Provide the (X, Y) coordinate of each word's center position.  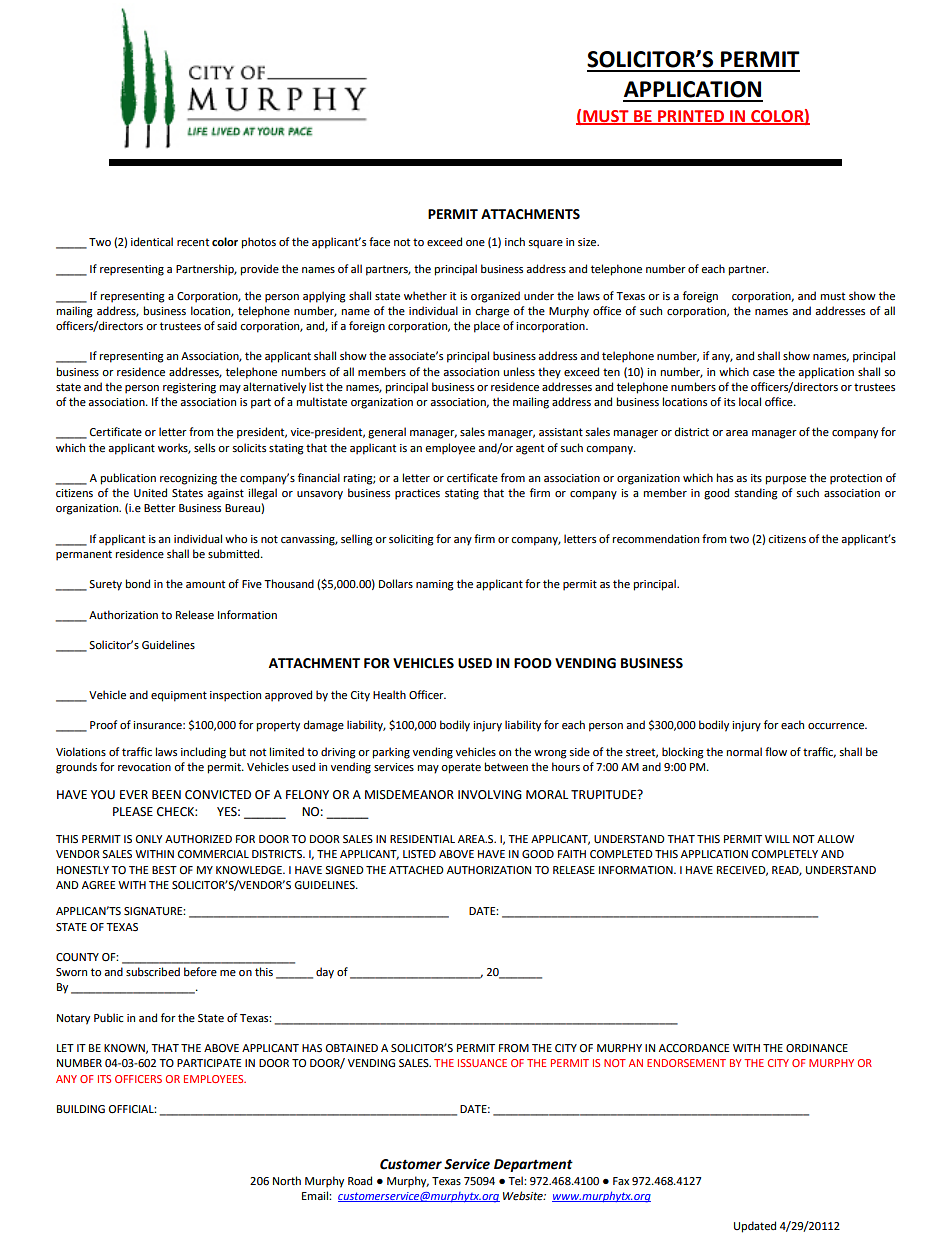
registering (189, 388)
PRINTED (691, 117)
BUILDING (81, 1109)
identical (152, 241)
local (750, 401)
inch (515, 241)
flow (776, 751)
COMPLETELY (785, 854)
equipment (179, 696)
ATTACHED (416, 870)
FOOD (533, 663)
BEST (164, 870)
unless (519, 372)
